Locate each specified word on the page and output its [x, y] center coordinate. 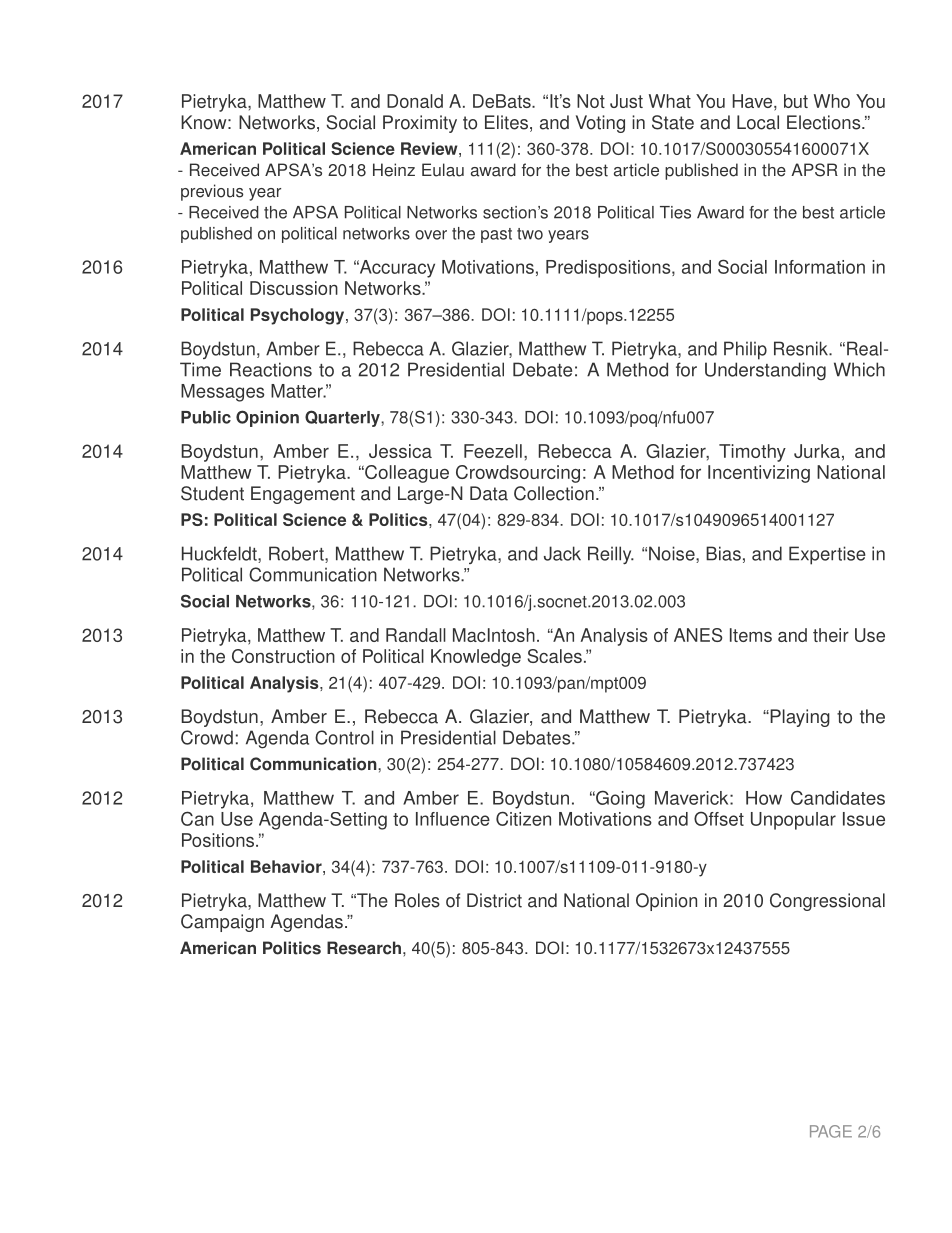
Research [364, 948]
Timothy [752, 453]
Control [344, 737]
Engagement [303, 495]
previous [212, 192]
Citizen [523, 818]
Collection [554, 493]
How [764, 798]
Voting [600, 124]
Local [758, 122]
